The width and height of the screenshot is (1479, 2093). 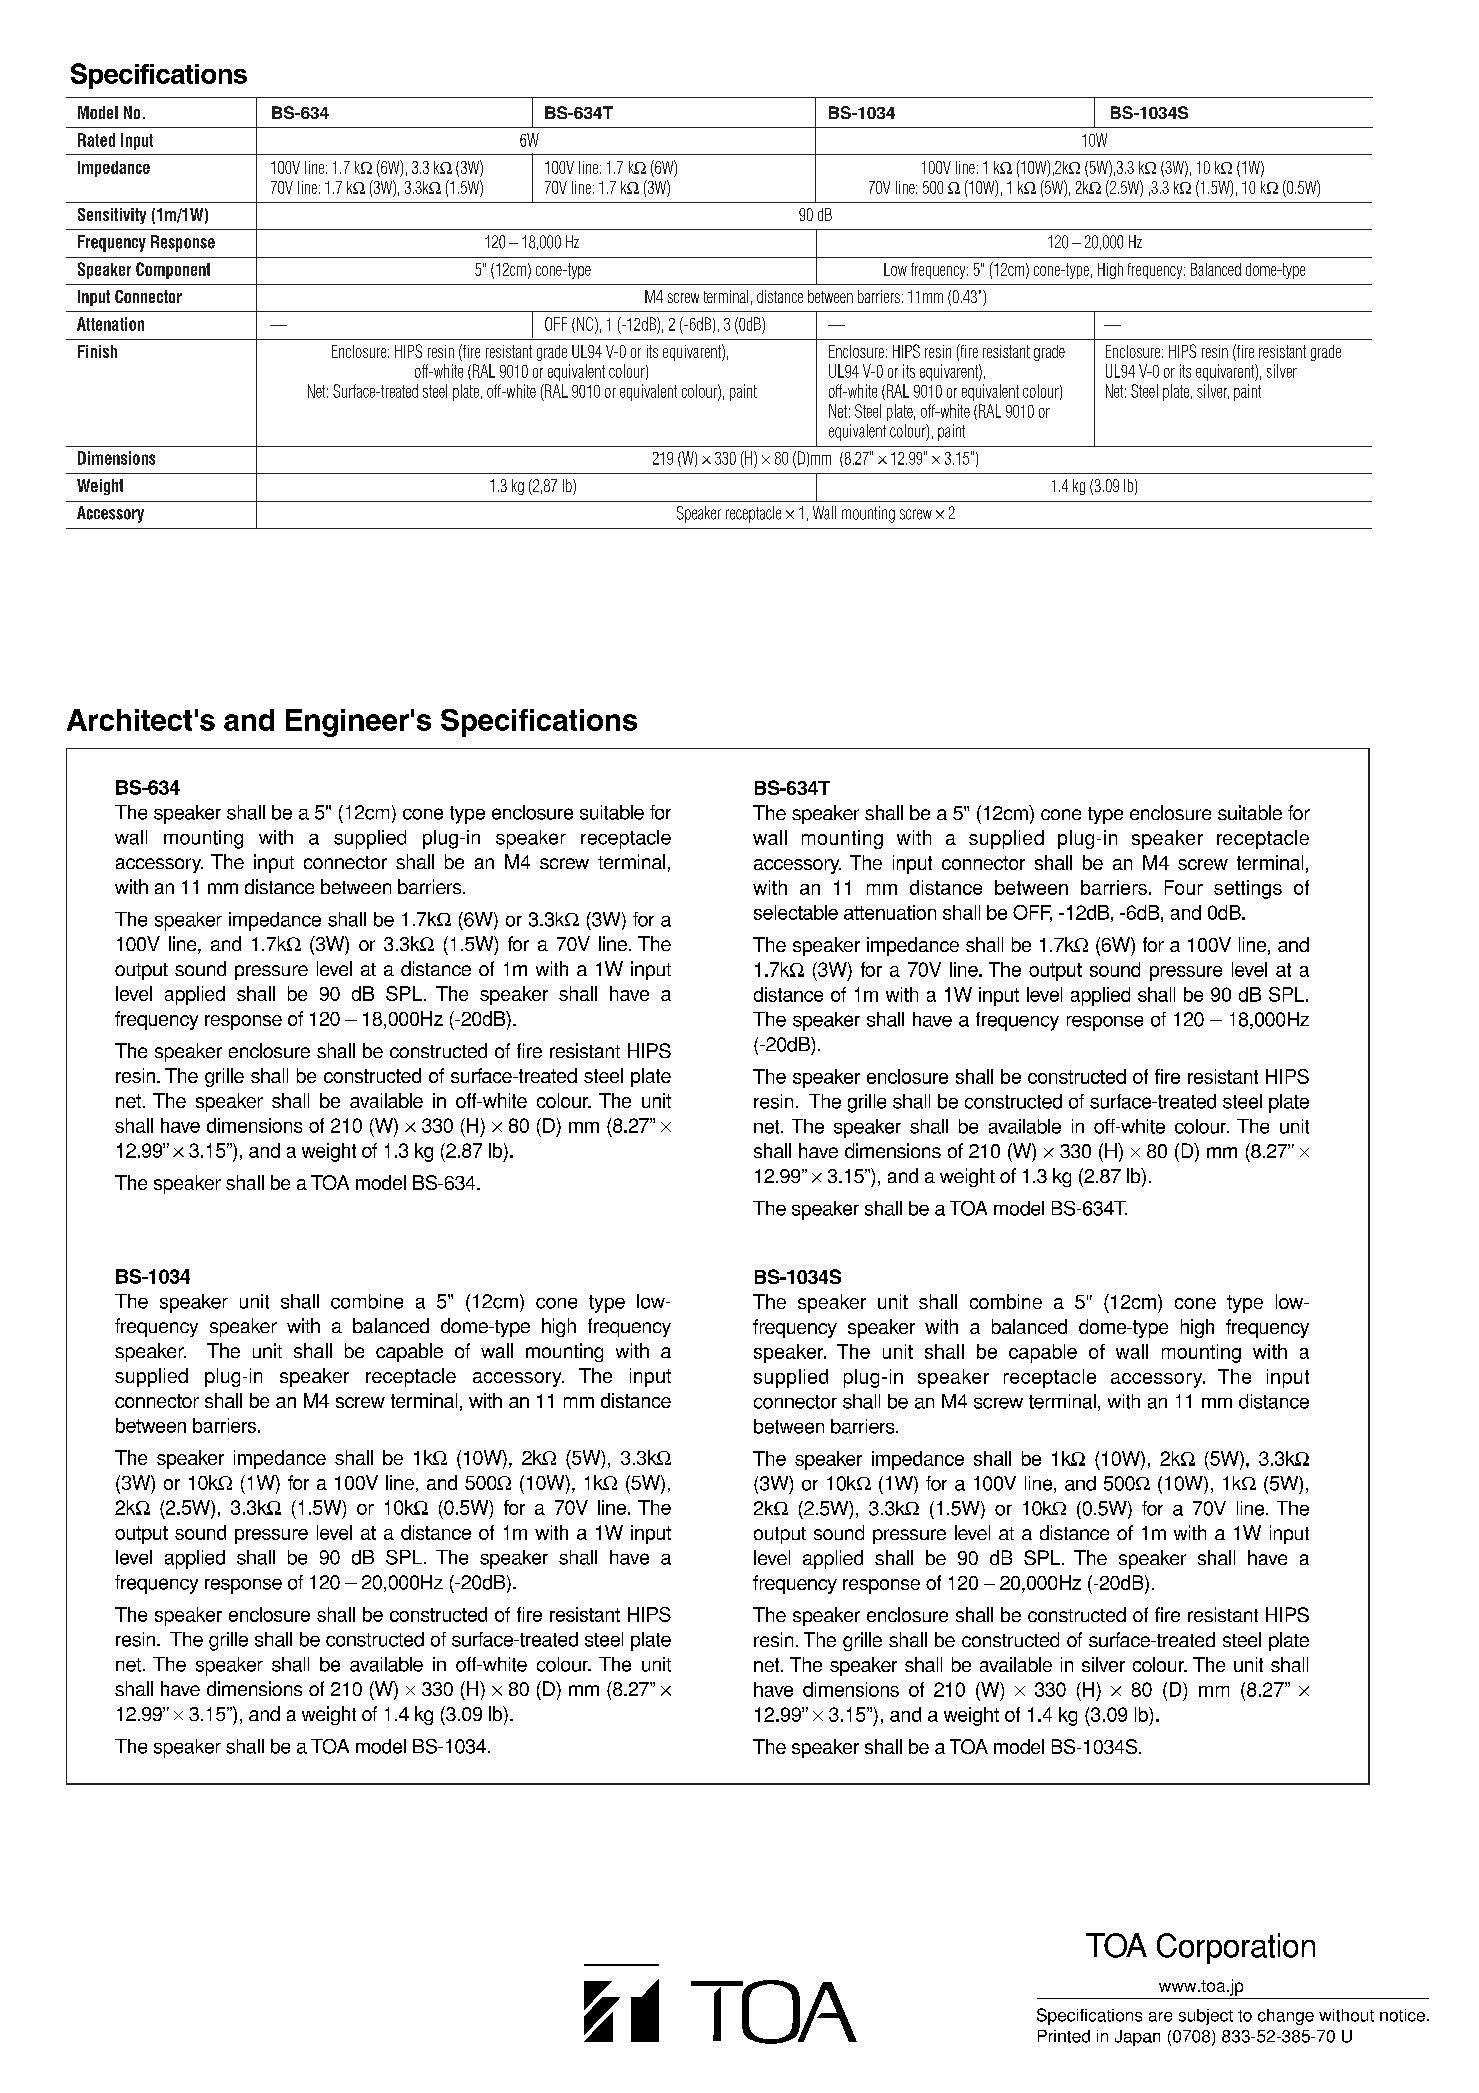 What do you see at coordinates (1137, 2038) in the screenshot?
I see `Japan` at bounding box center [1137, 2038].
